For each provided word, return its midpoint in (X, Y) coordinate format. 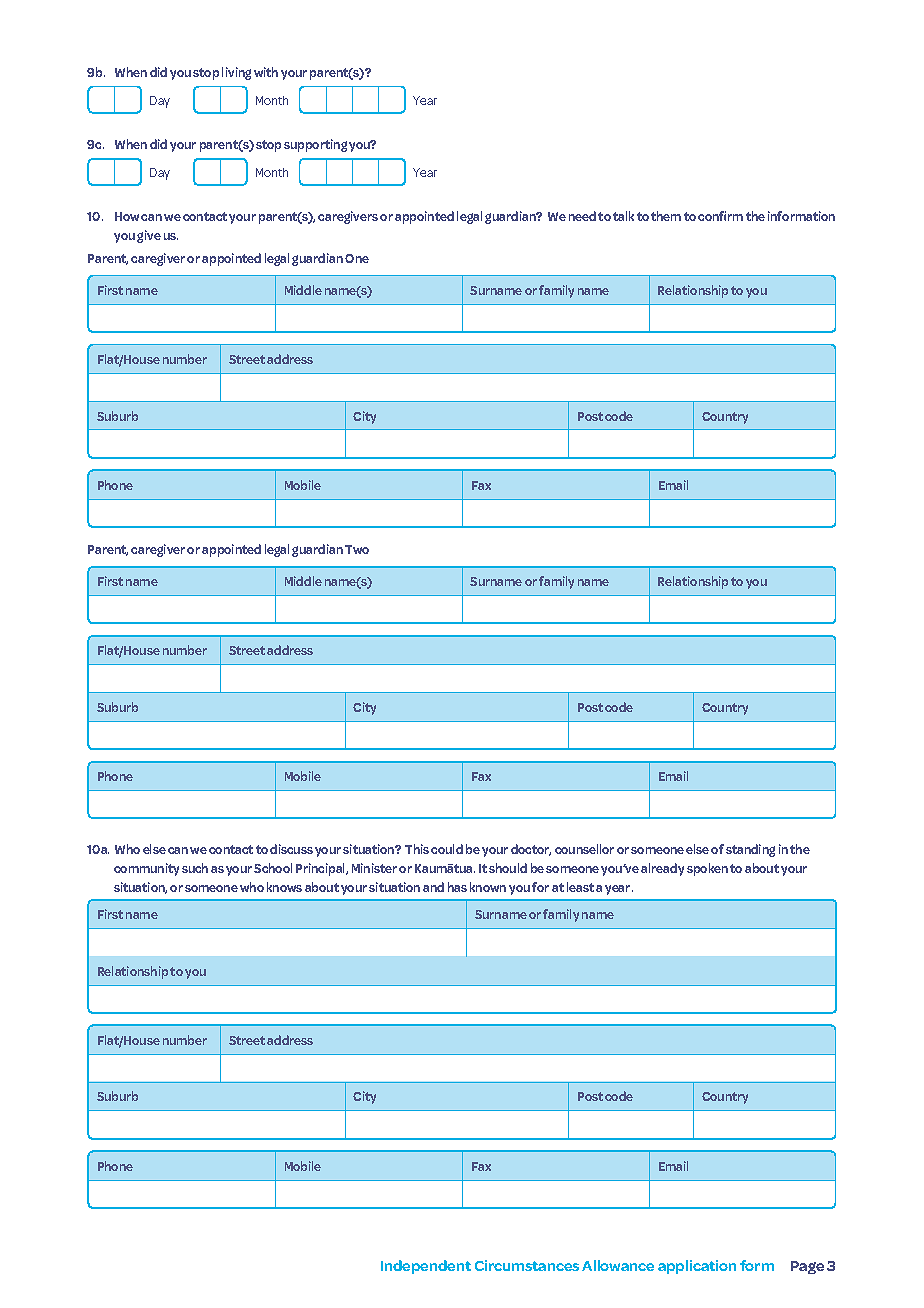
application (697, 1267)
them (666, 216)
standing (750, 850)
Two (357, 549)
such (195, 868)
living (236, 73)
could (447, 849)
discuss (291, 849)
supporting (315, 145)
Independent (426, 1267)
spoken (707, 869)
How (127, 216)
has (457, 887)
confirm (720, 216)
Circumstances (527, 1265)
